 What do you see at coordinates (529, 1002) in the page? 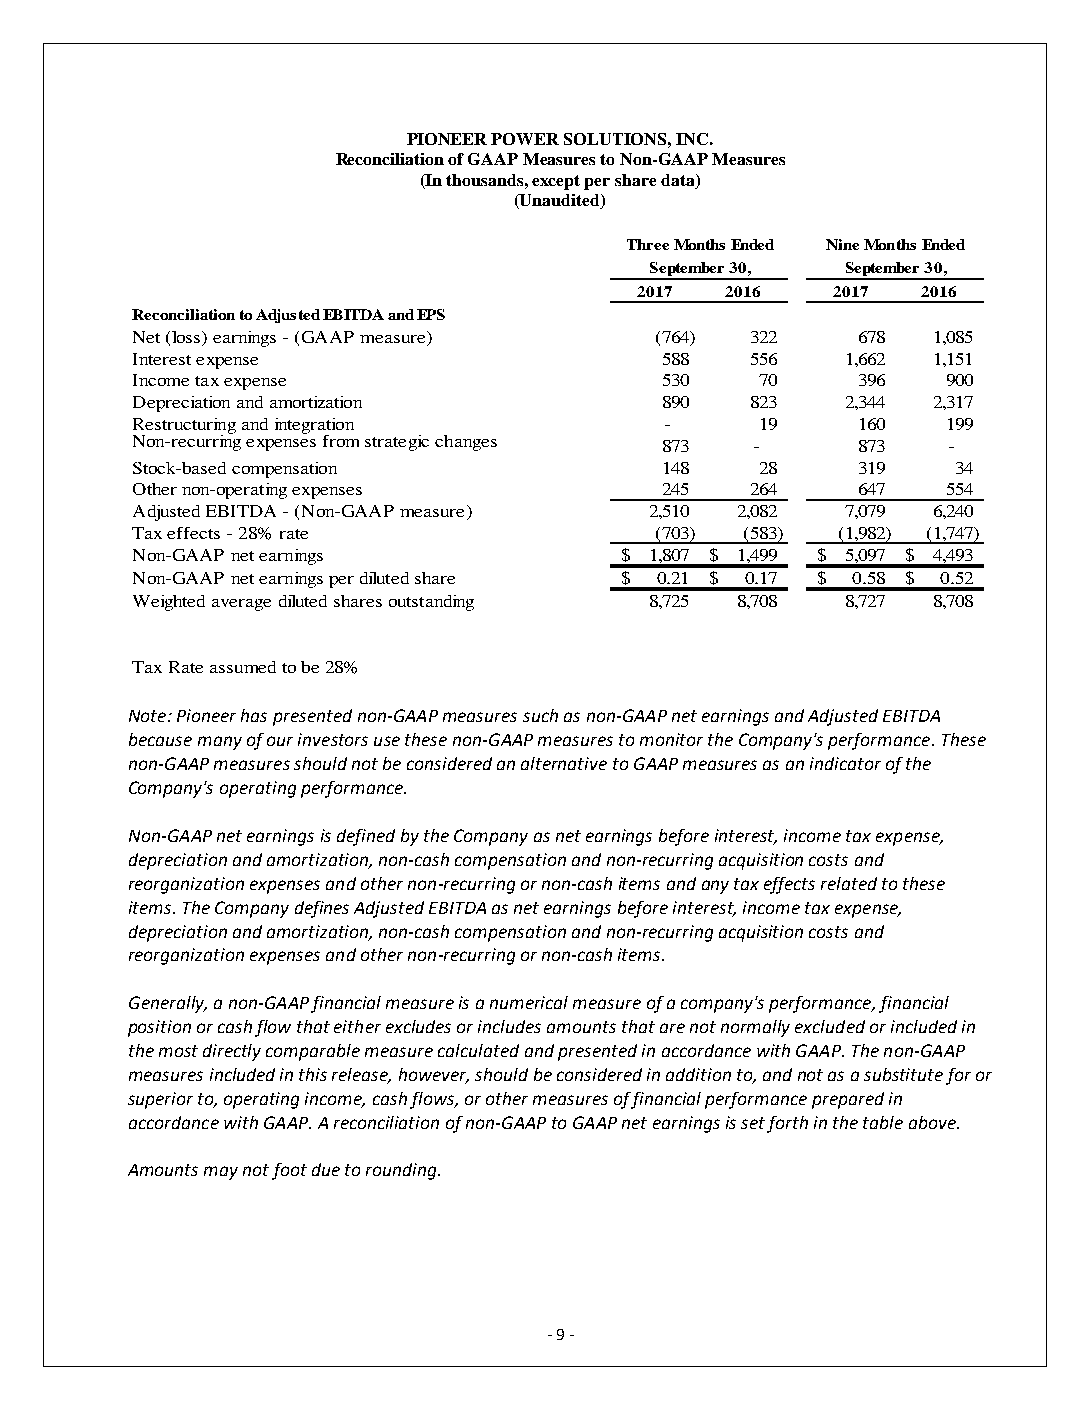
I see `numerical` at bounding box center [529, 1002].
